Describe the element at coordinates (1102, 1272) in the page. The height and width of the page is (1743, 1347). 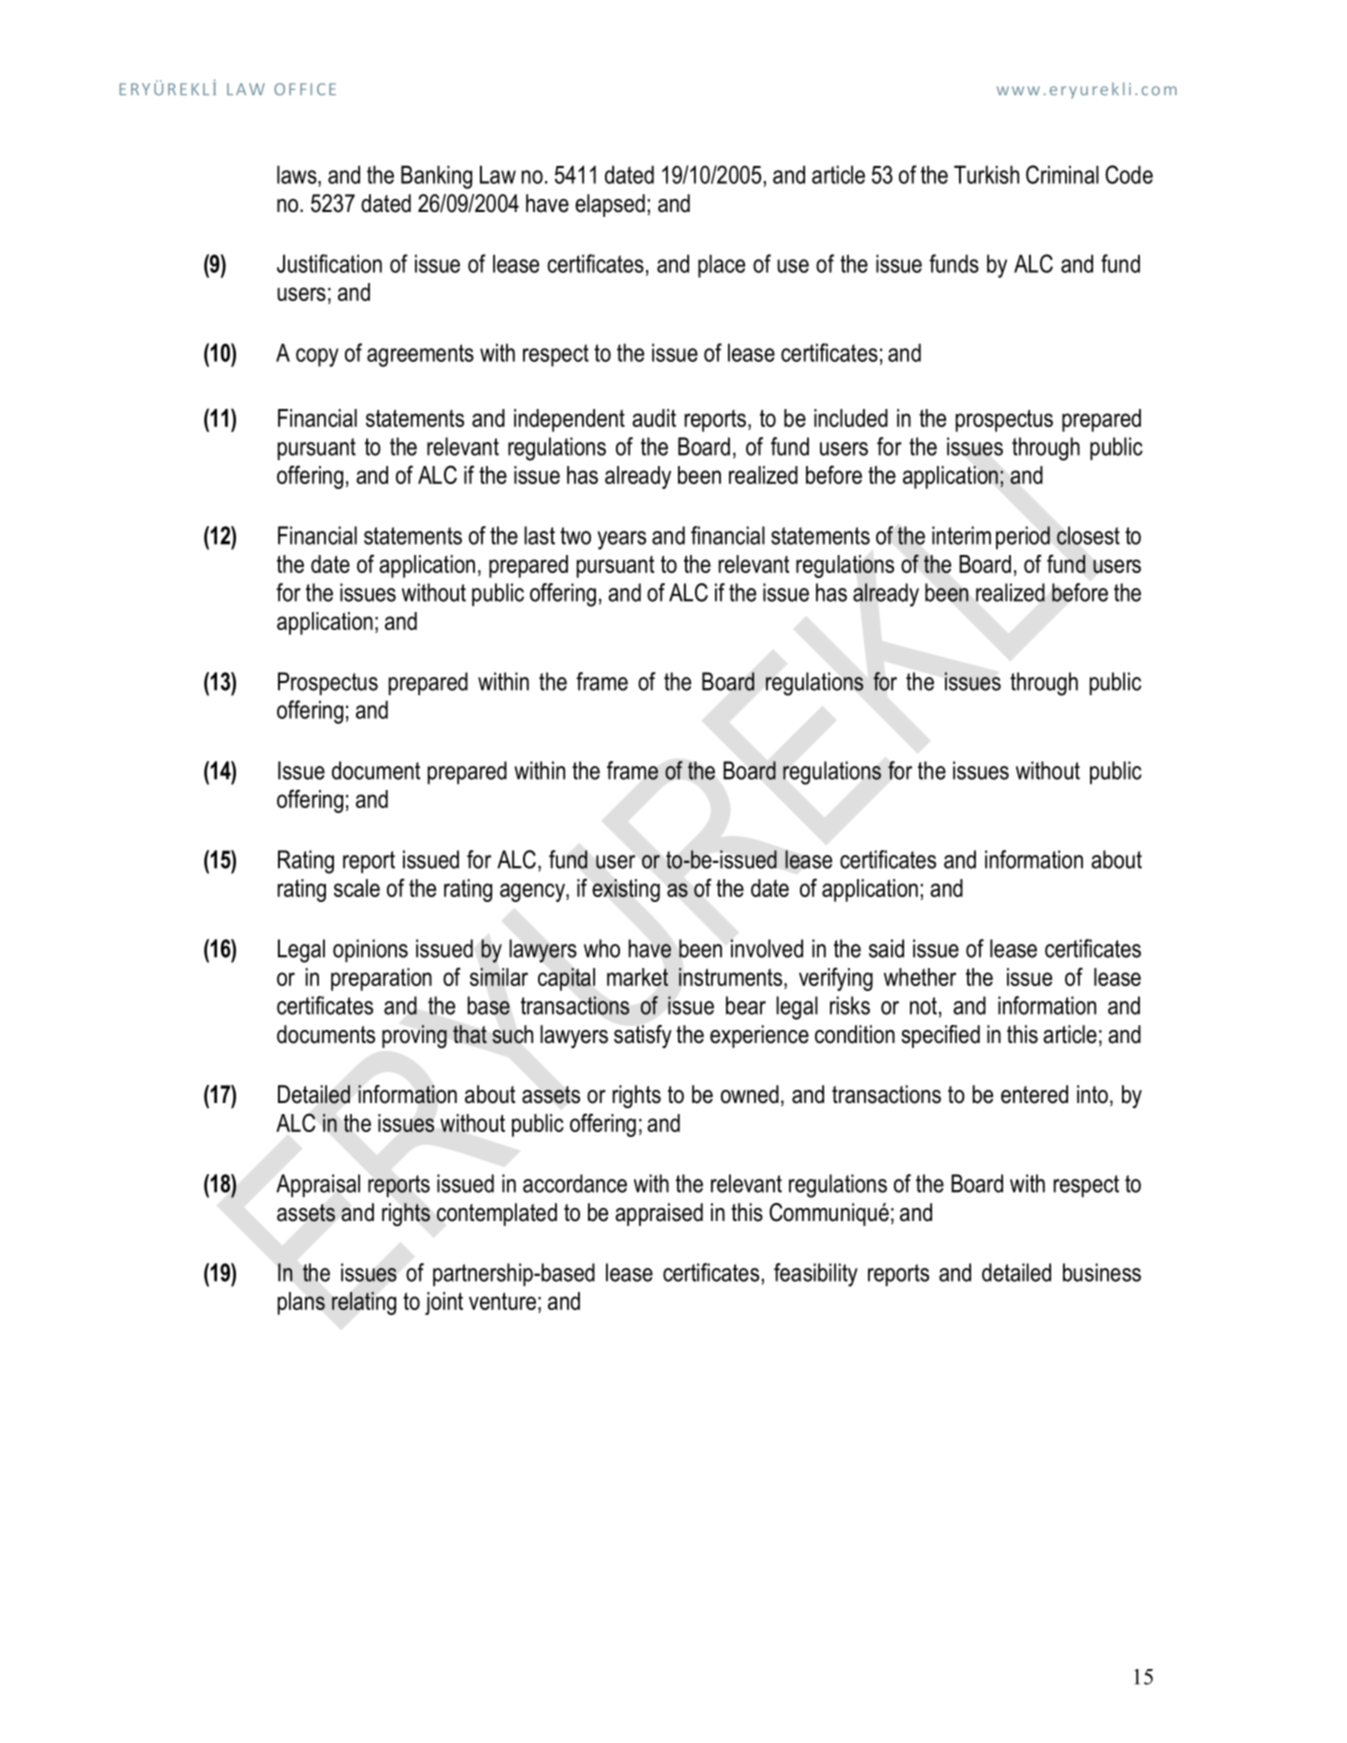
I see `business` at that location.
